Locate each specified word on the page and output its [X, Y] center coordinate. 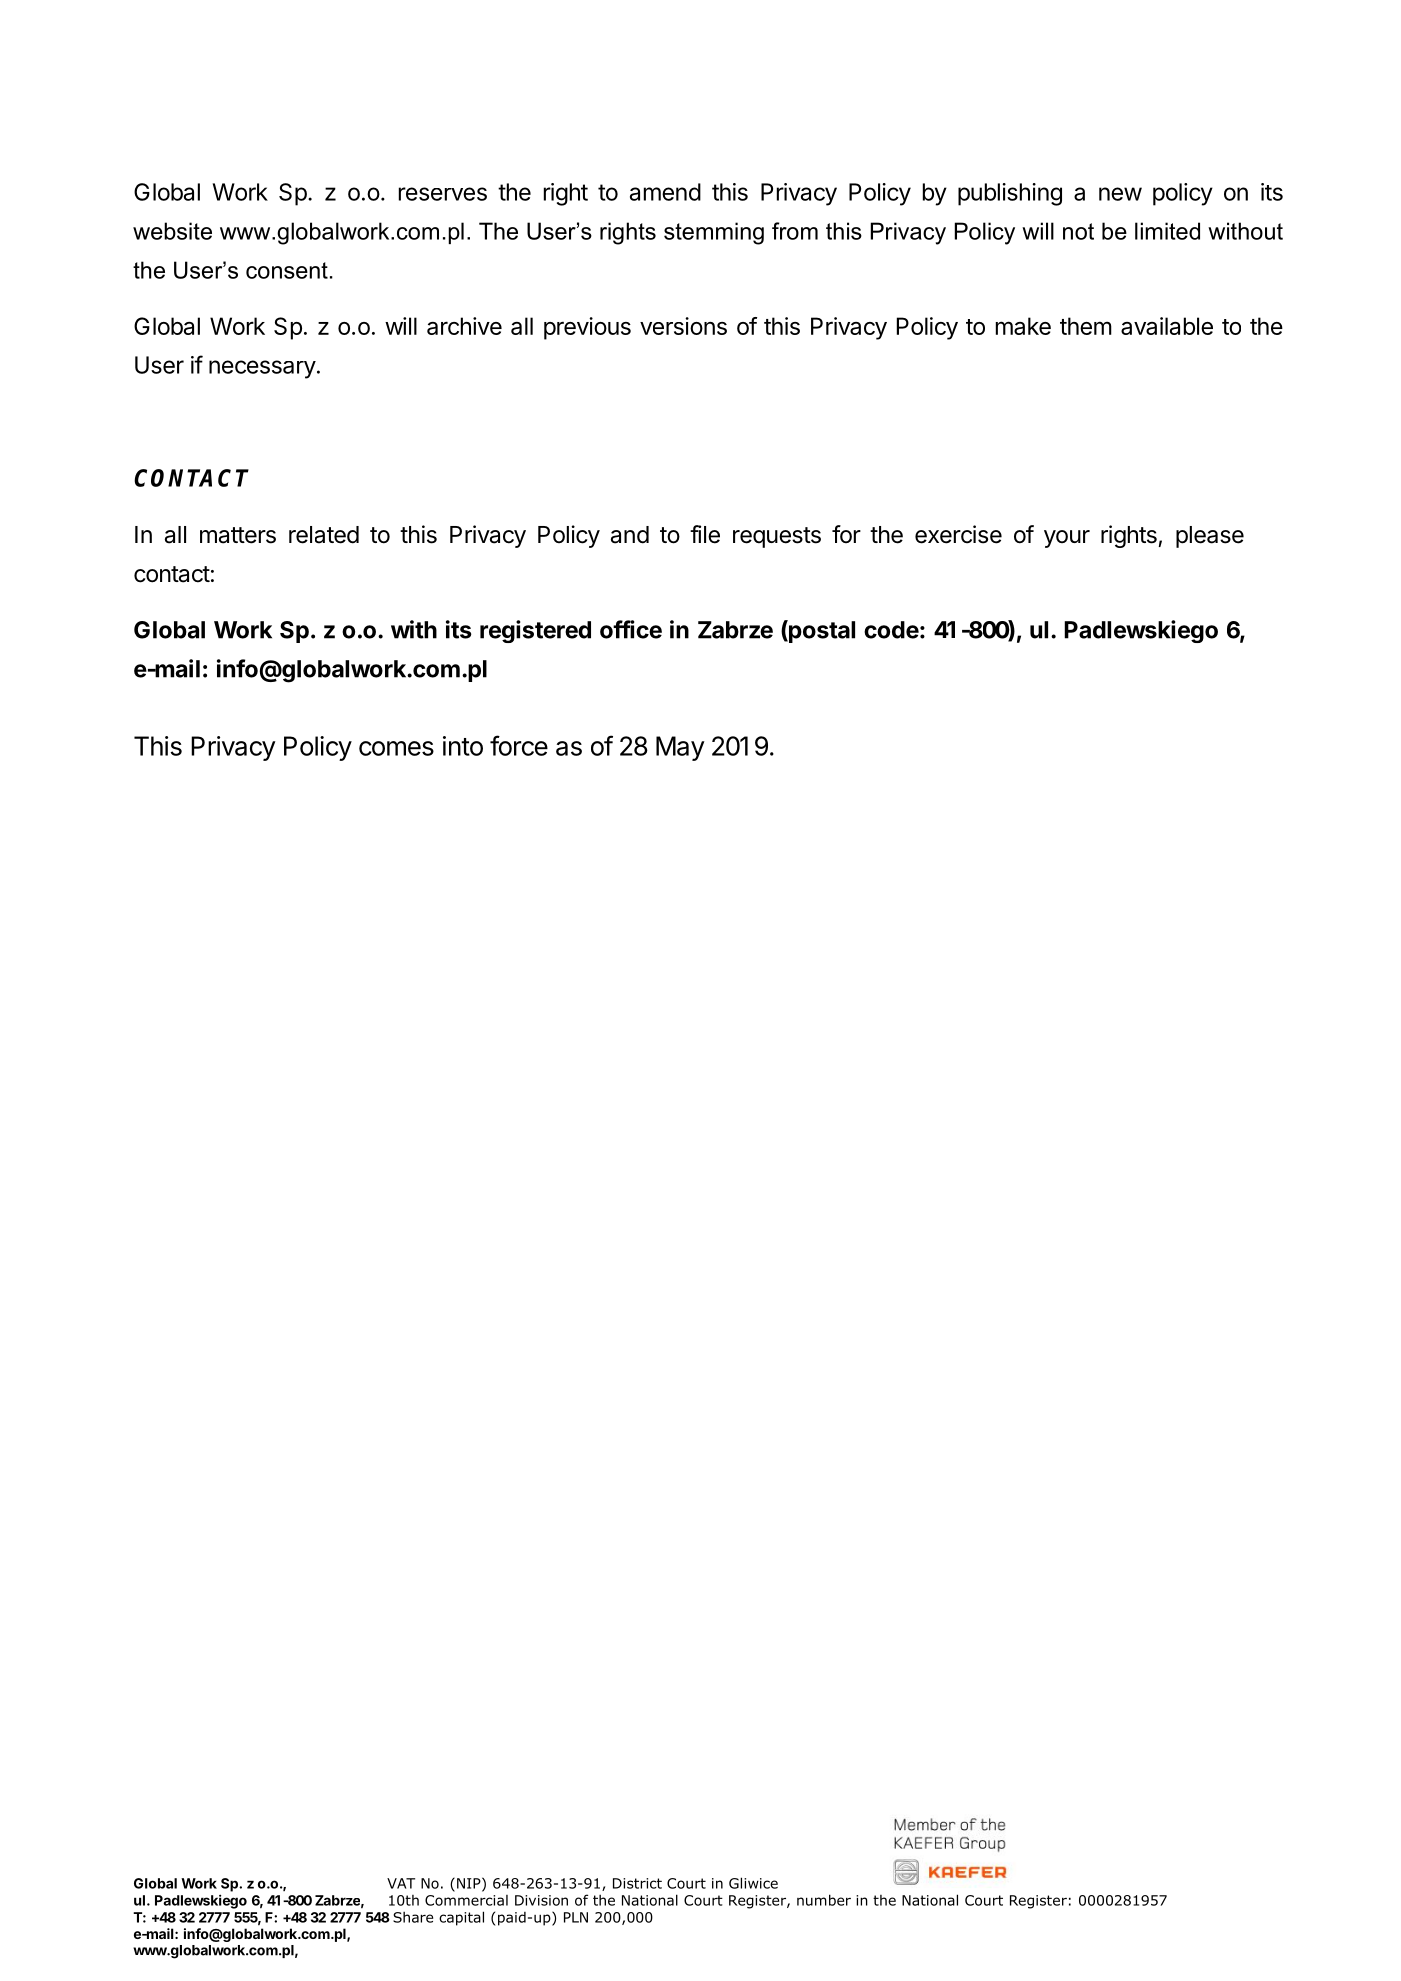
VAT [401, 1883]
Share [413, 1917]
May [680, 748]
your [1067, 539]
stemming [714, 233]
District [637, 1883]
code [891, 630]
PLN [576, 1917]
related [324, 535]
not [1078, 231]
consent [287, 270]
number [824, 1900]
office [631, 629]
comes [396, 748]
